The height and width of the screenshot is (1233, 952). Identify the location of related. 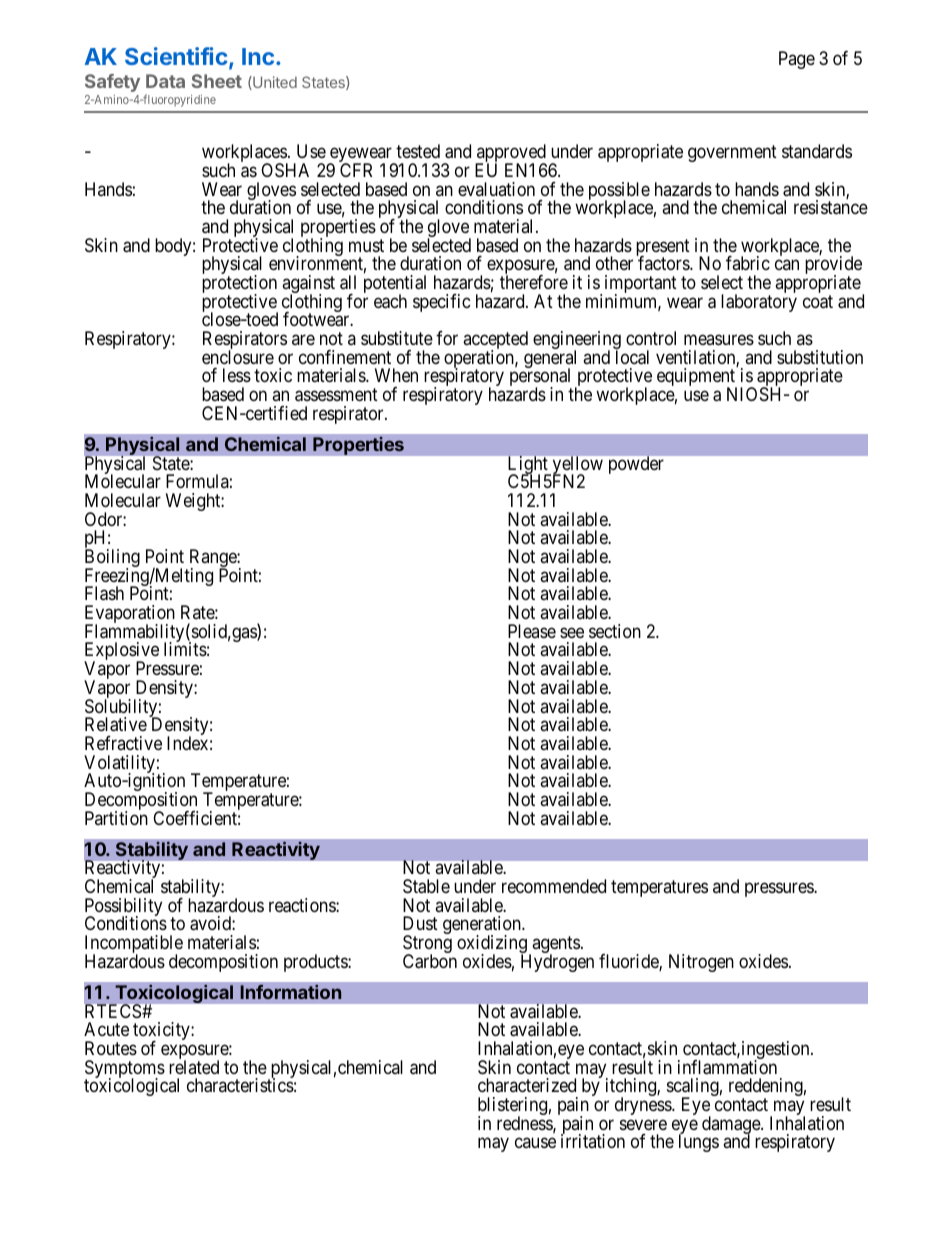
(194, 1067).
